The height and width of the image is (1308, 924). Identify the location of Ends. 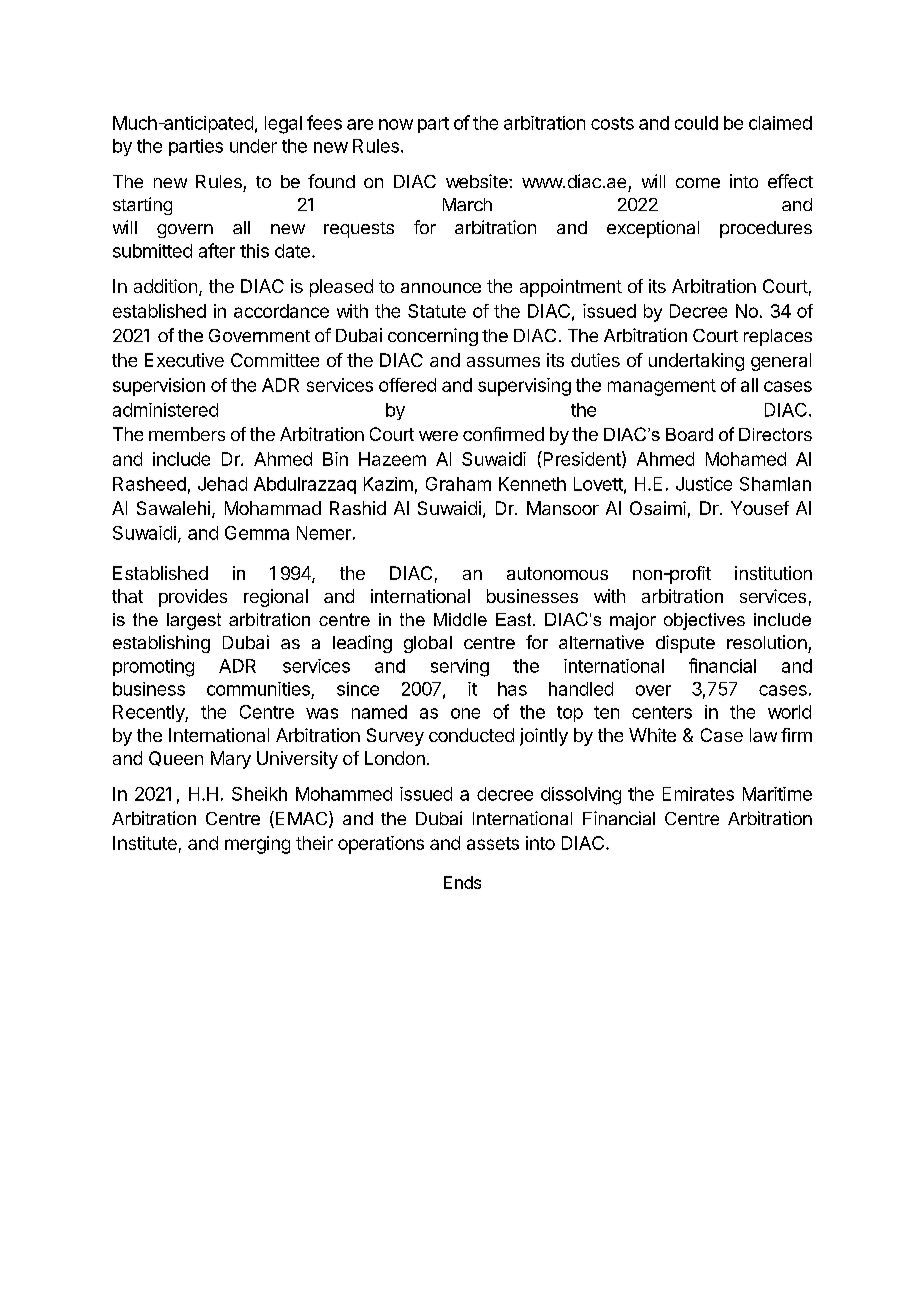
(462, 882).
